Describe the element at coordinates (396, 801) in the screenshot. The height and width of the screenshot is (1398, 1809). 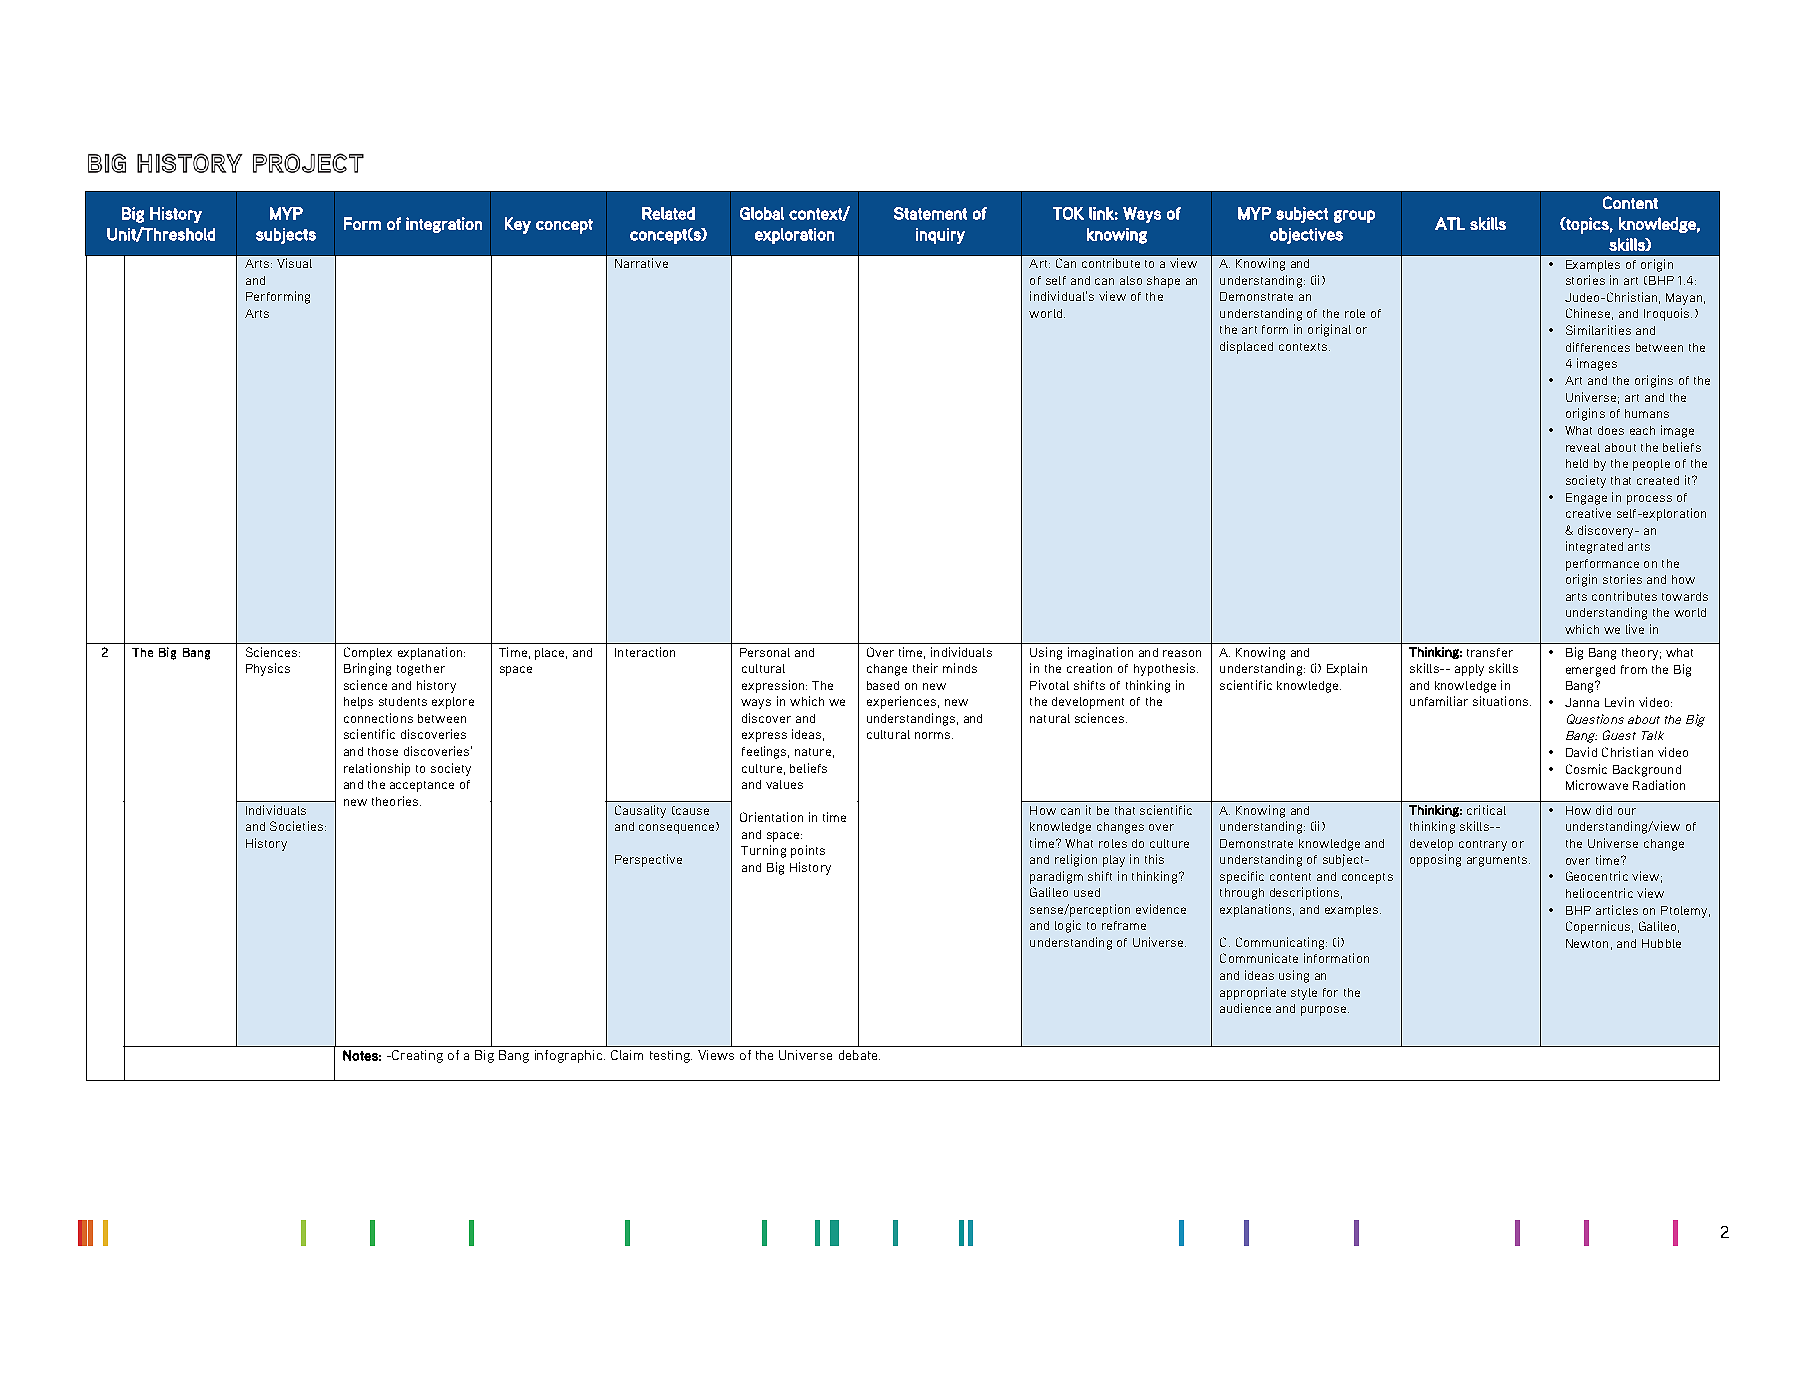
I see `theories` at that location.
